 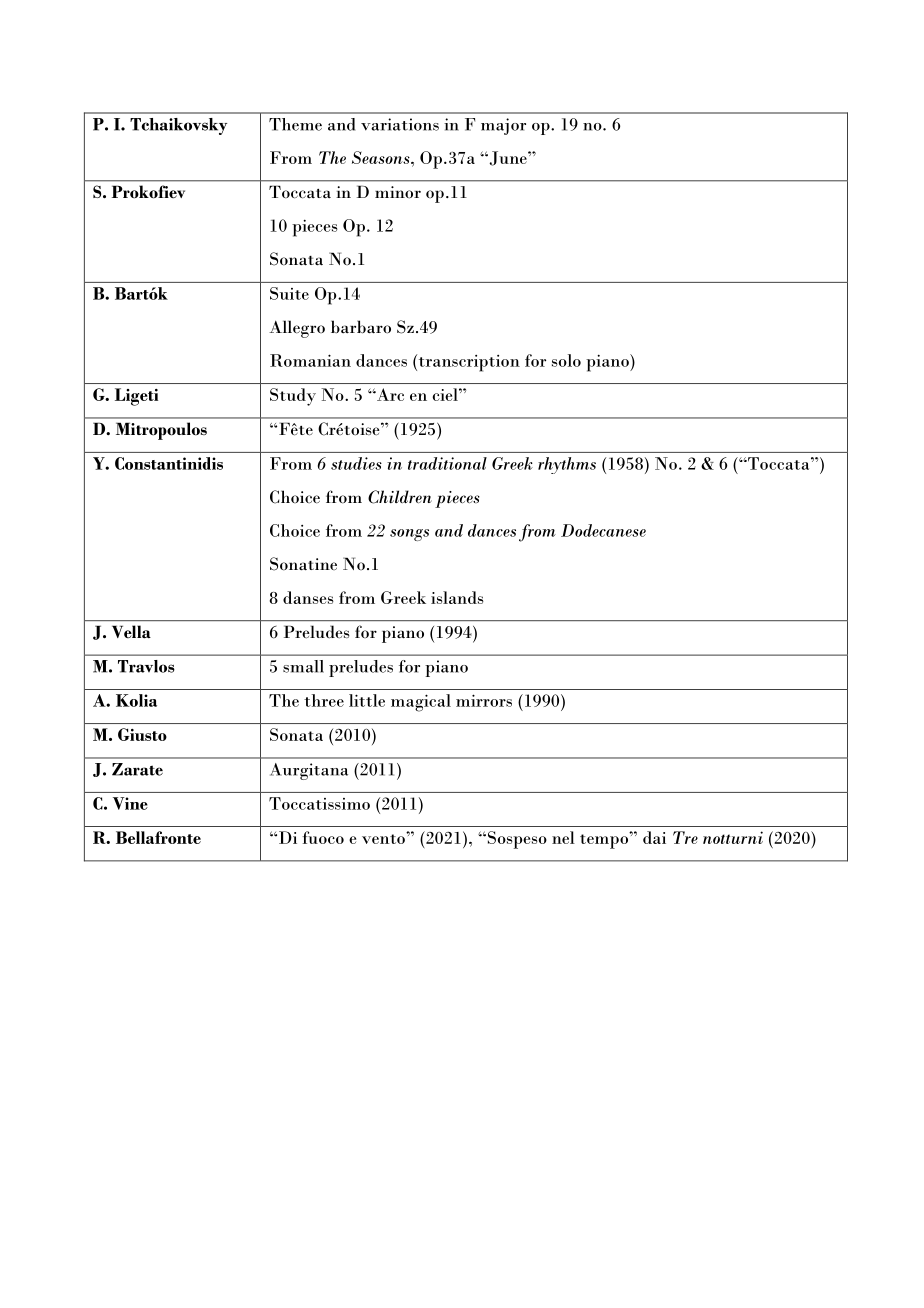 What do you see at coordinates (605, 840) in the page?
I see `tempo` at bounding box center [605, 840].
